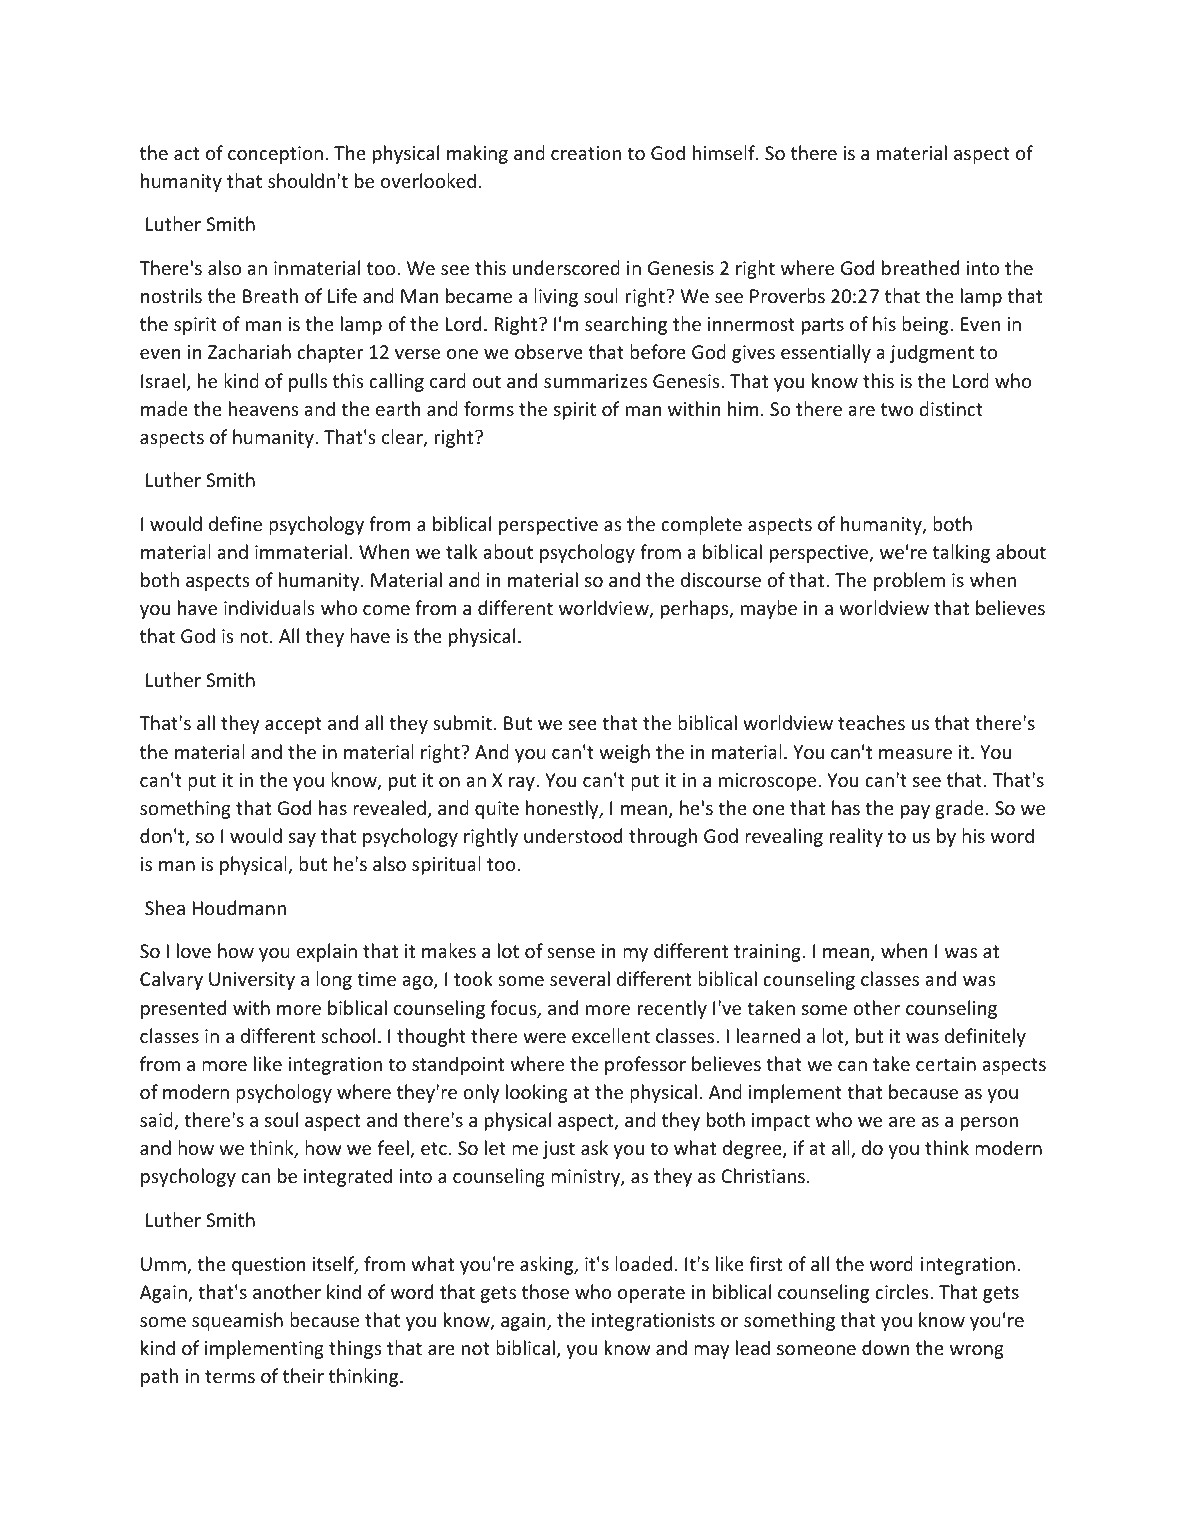 The image size is (1187, 1536). I want to click on conception, so click(275, 155).
